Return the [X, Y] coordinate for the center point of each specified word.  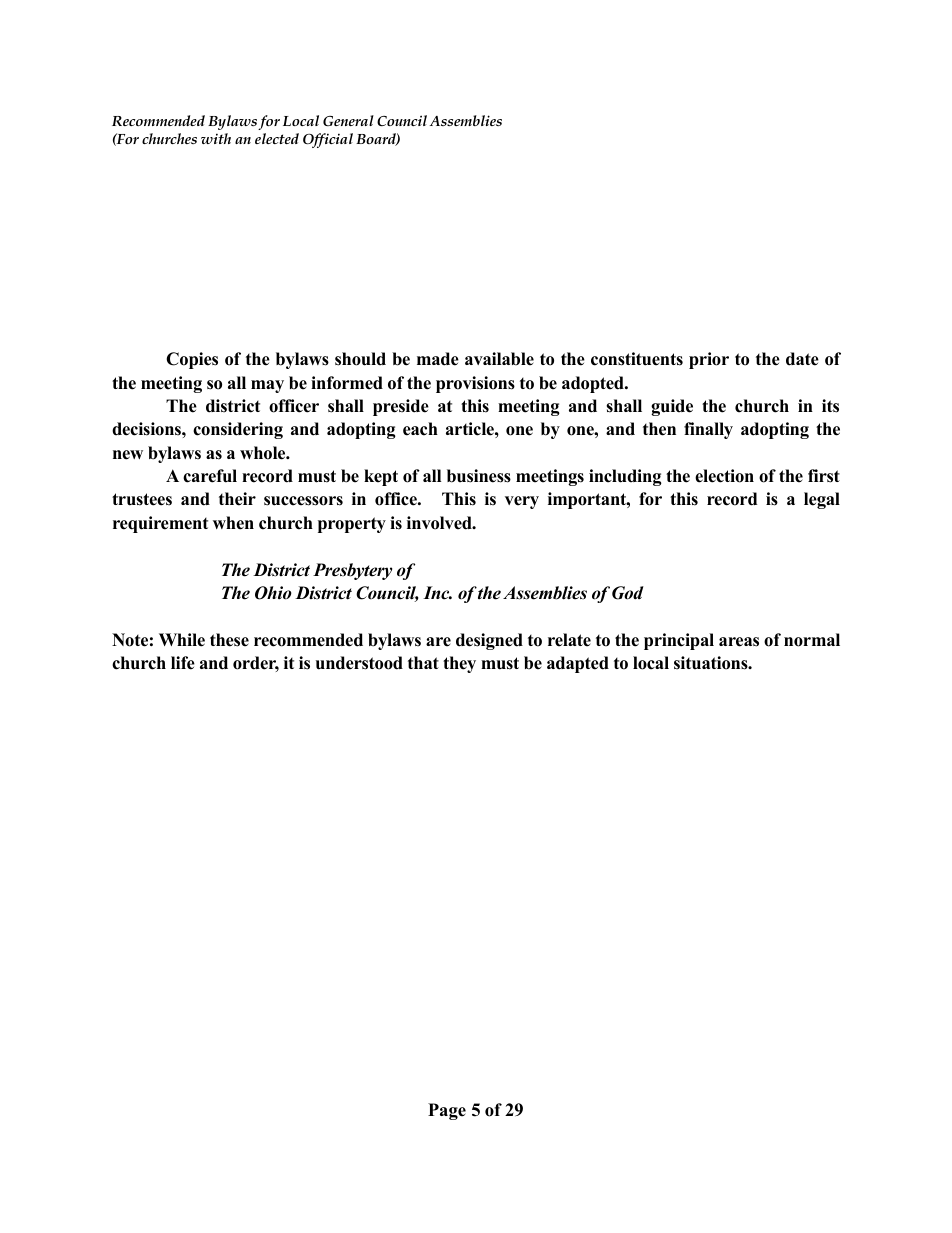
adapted [578, 664]
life [183, 663]
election [724, 476]
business [479, 476]
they [459, 664]
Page [447, 1111]
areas [739, 642]
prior [709, 360]
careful [210, 476]
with [216, 138]
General [348, 120]
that [423, 662]
